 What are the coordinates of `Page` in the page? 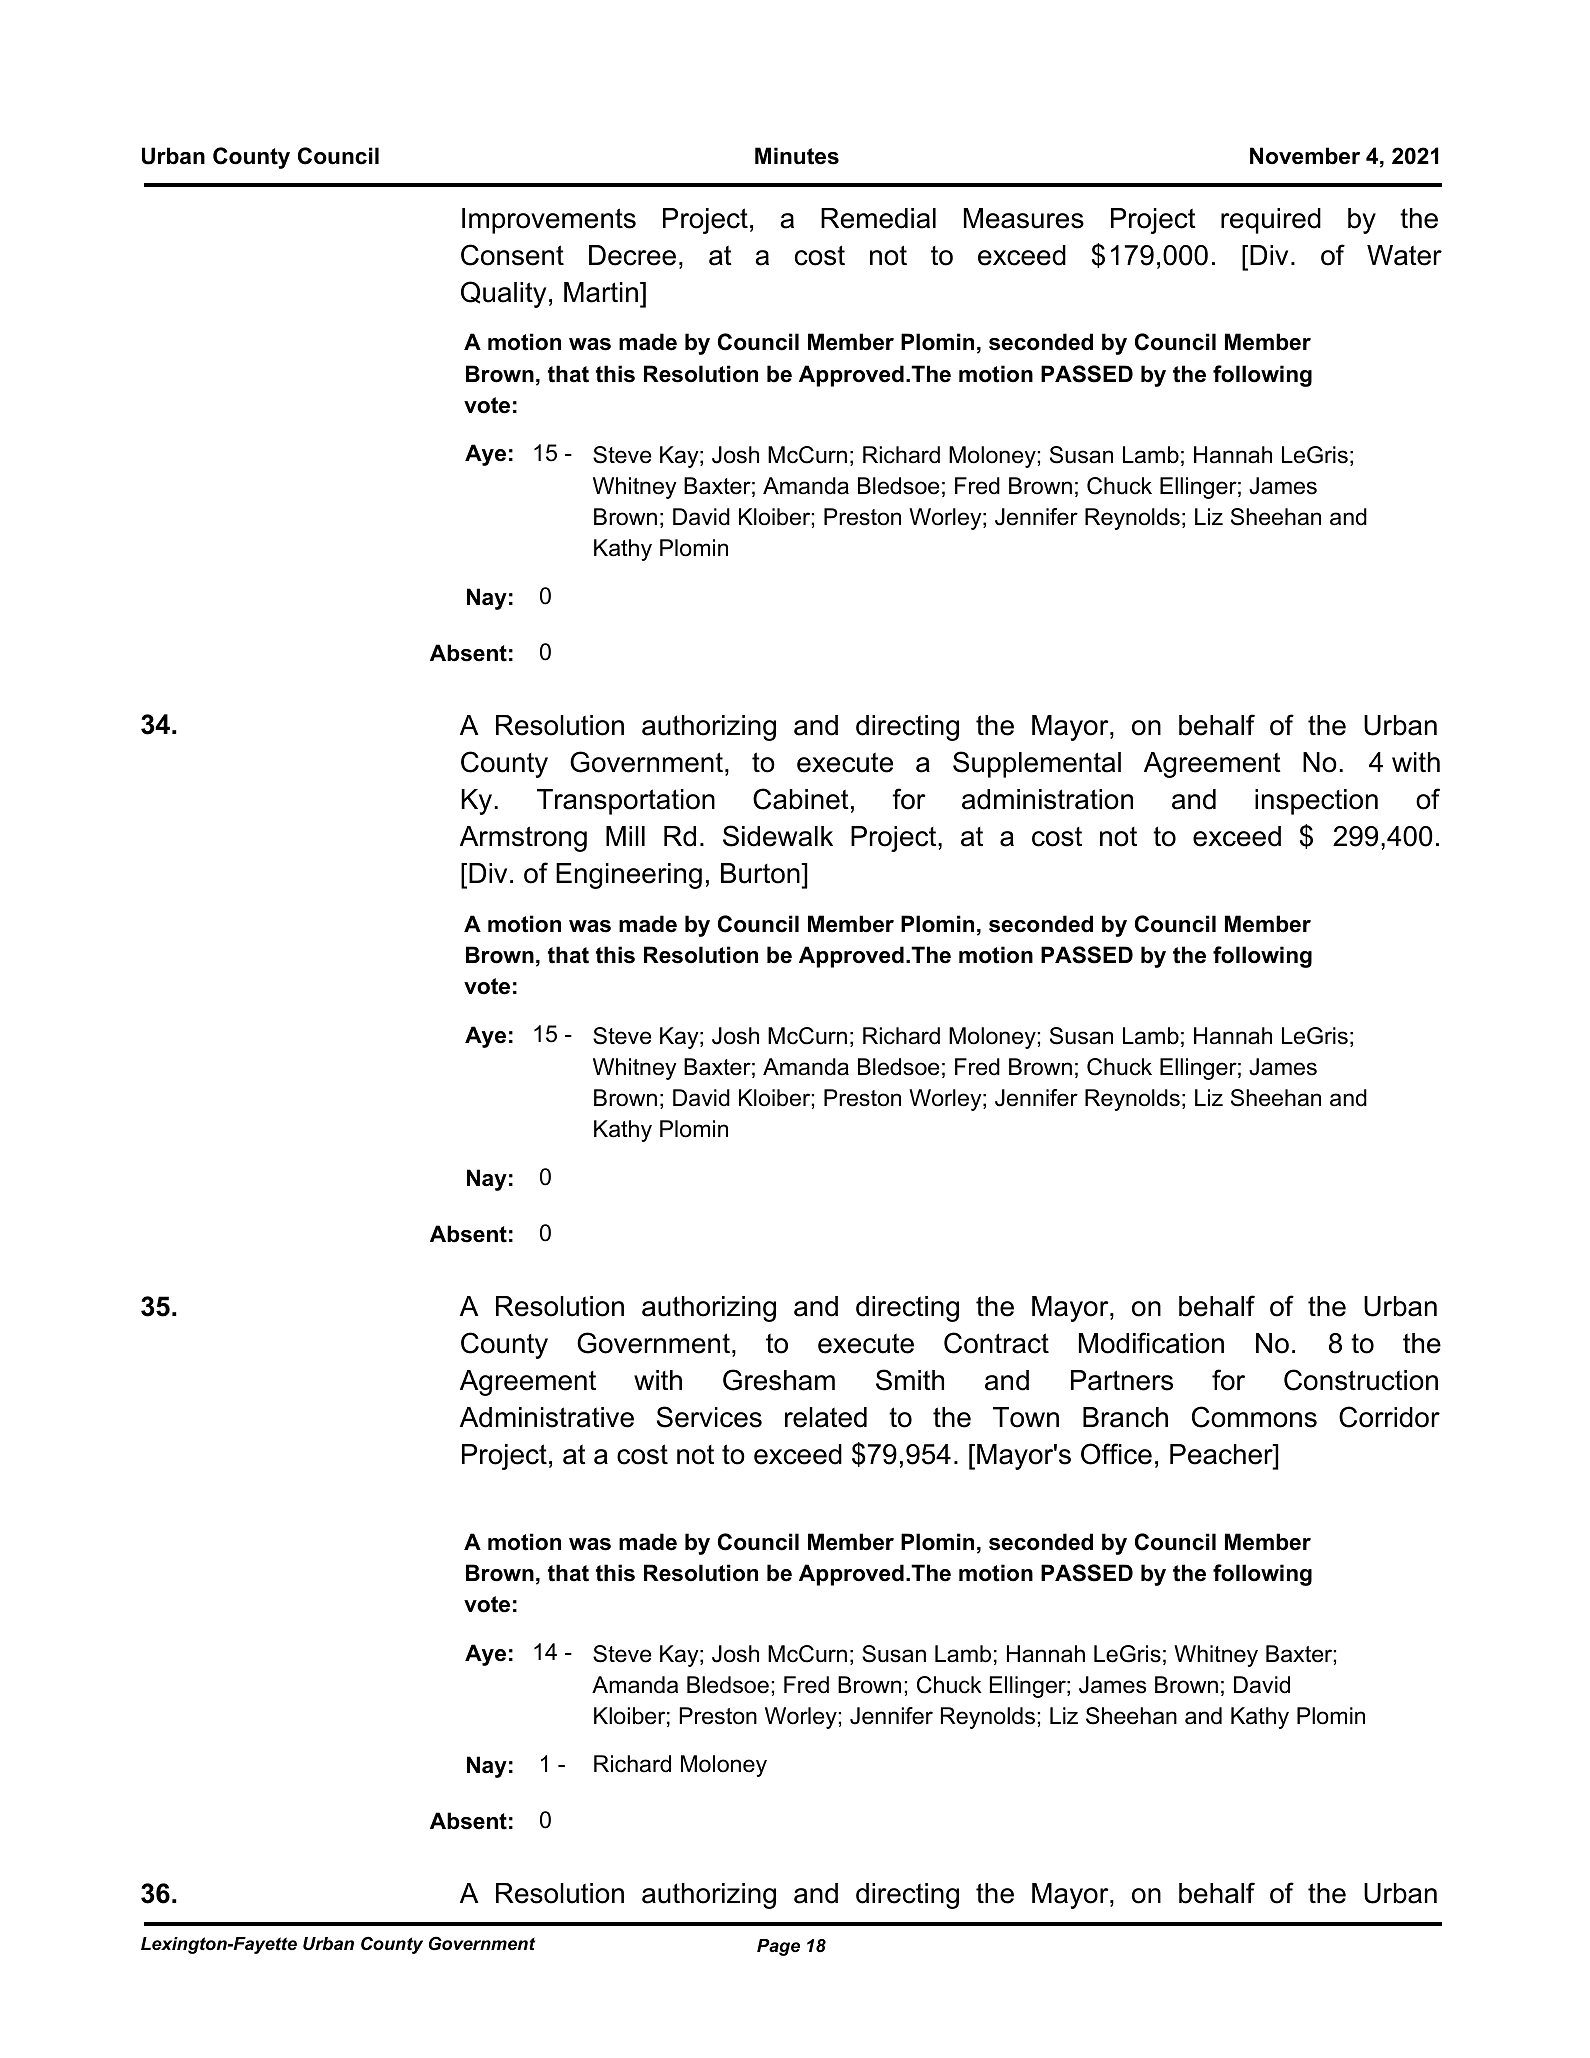 It's located at (778, 1947).
